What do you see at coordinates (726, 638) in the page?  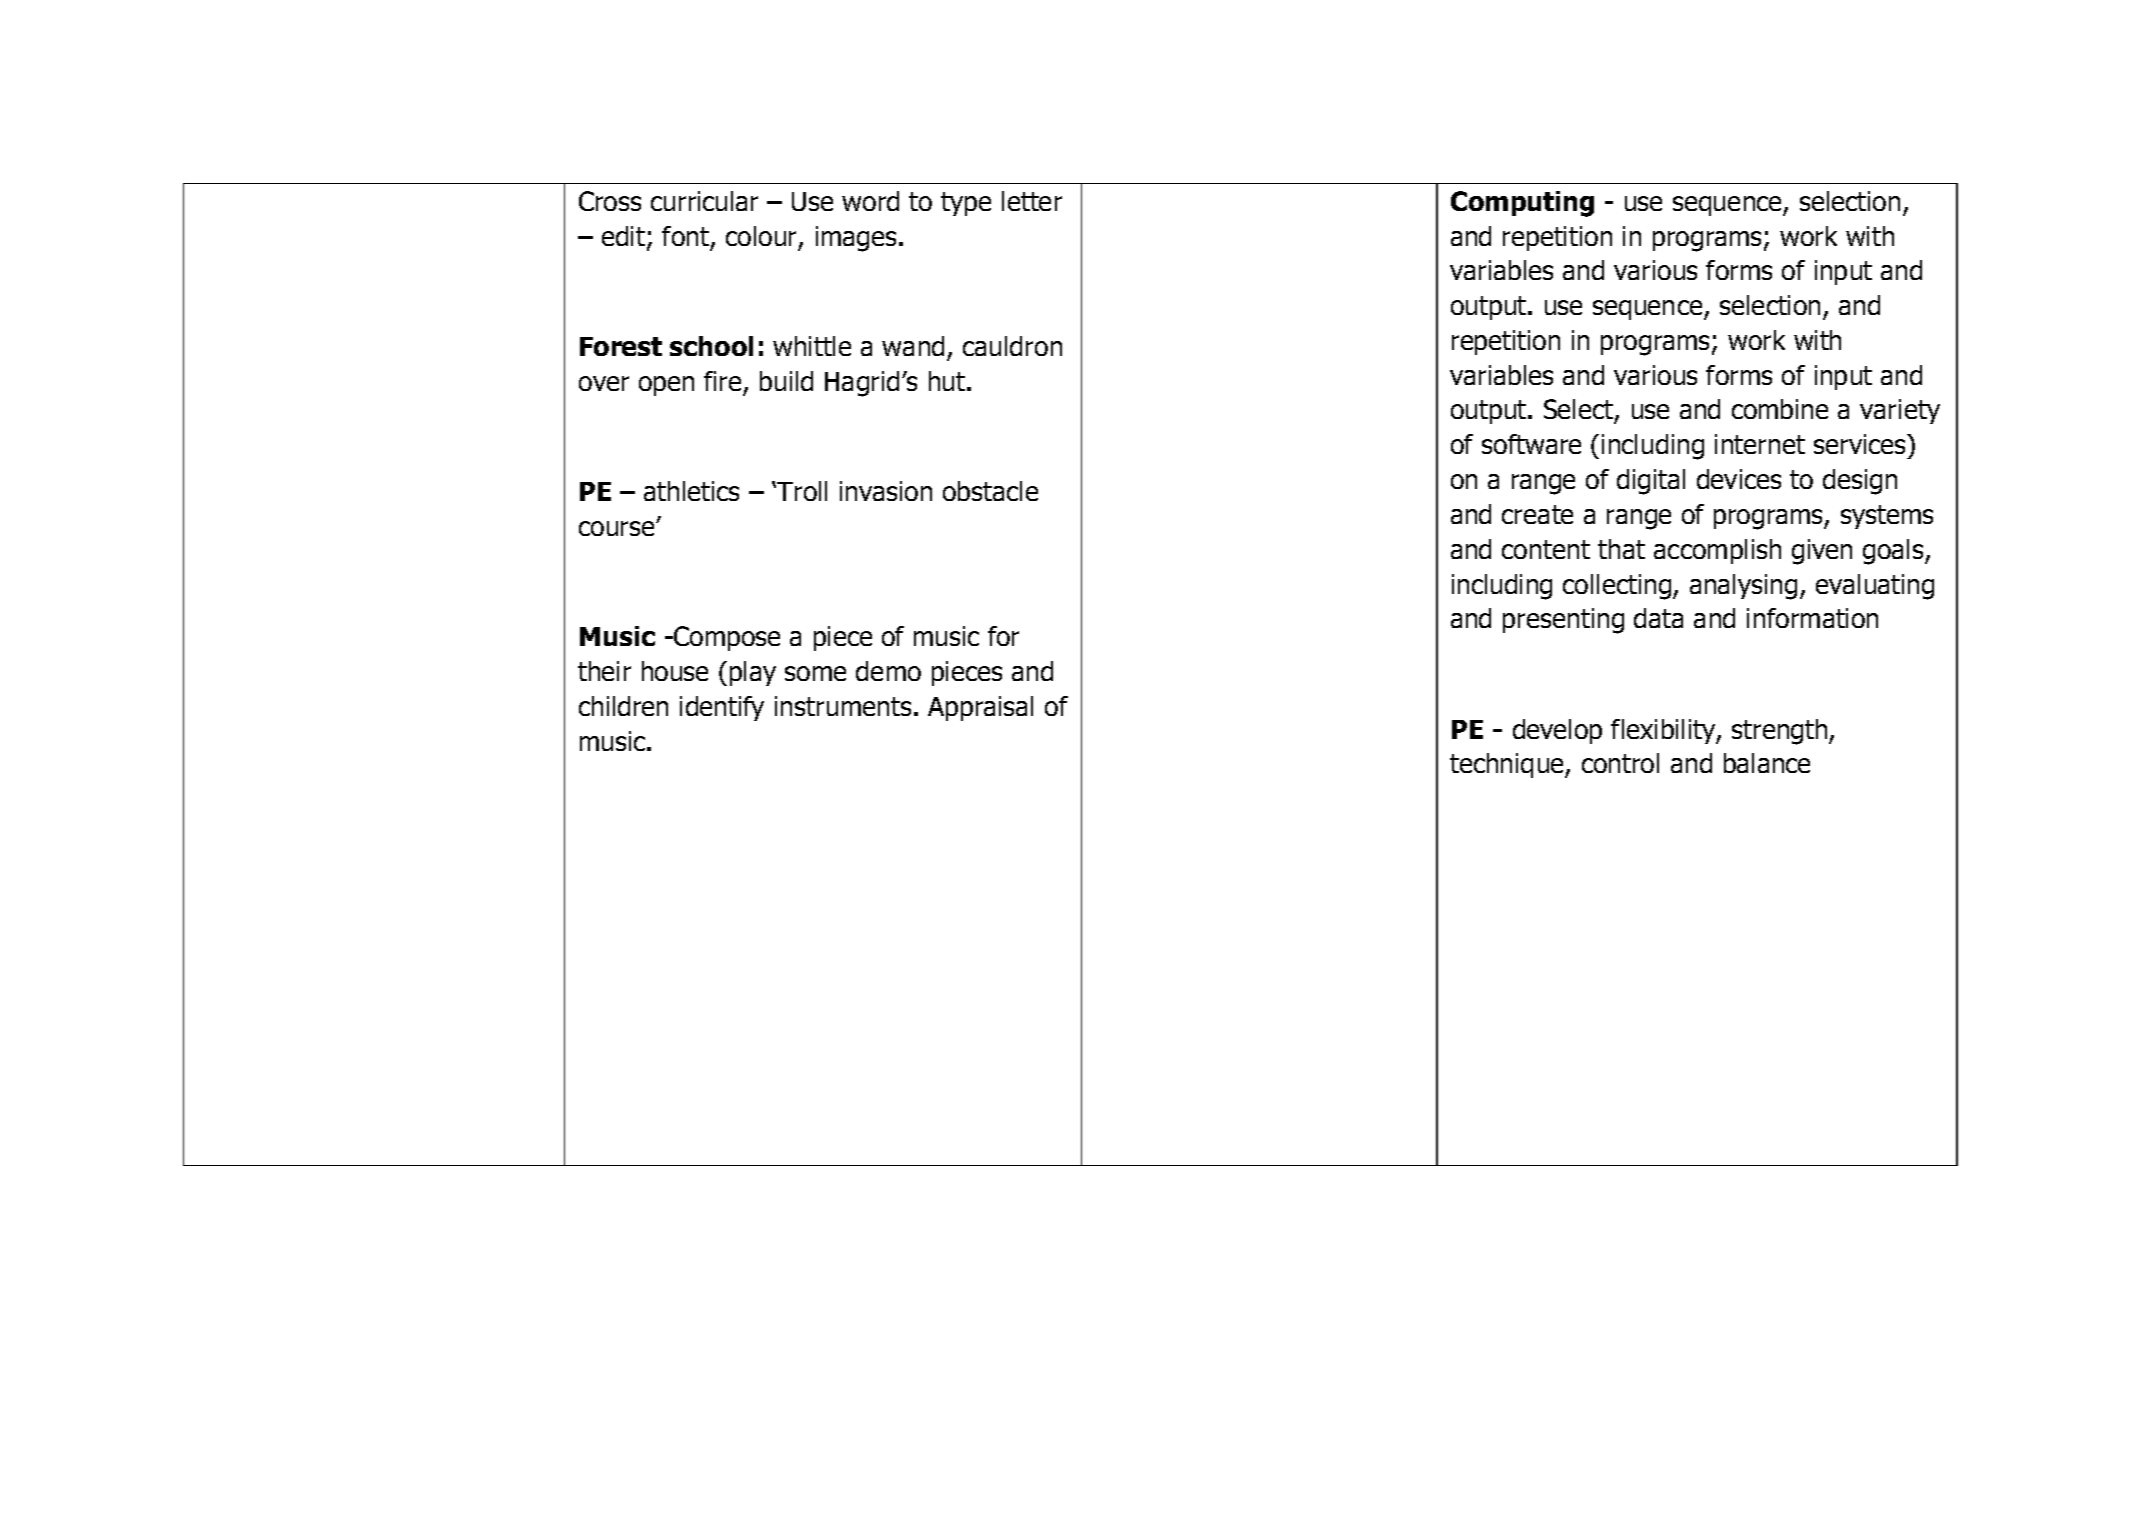 I see `Compose` at bounding box center [726, 638].
